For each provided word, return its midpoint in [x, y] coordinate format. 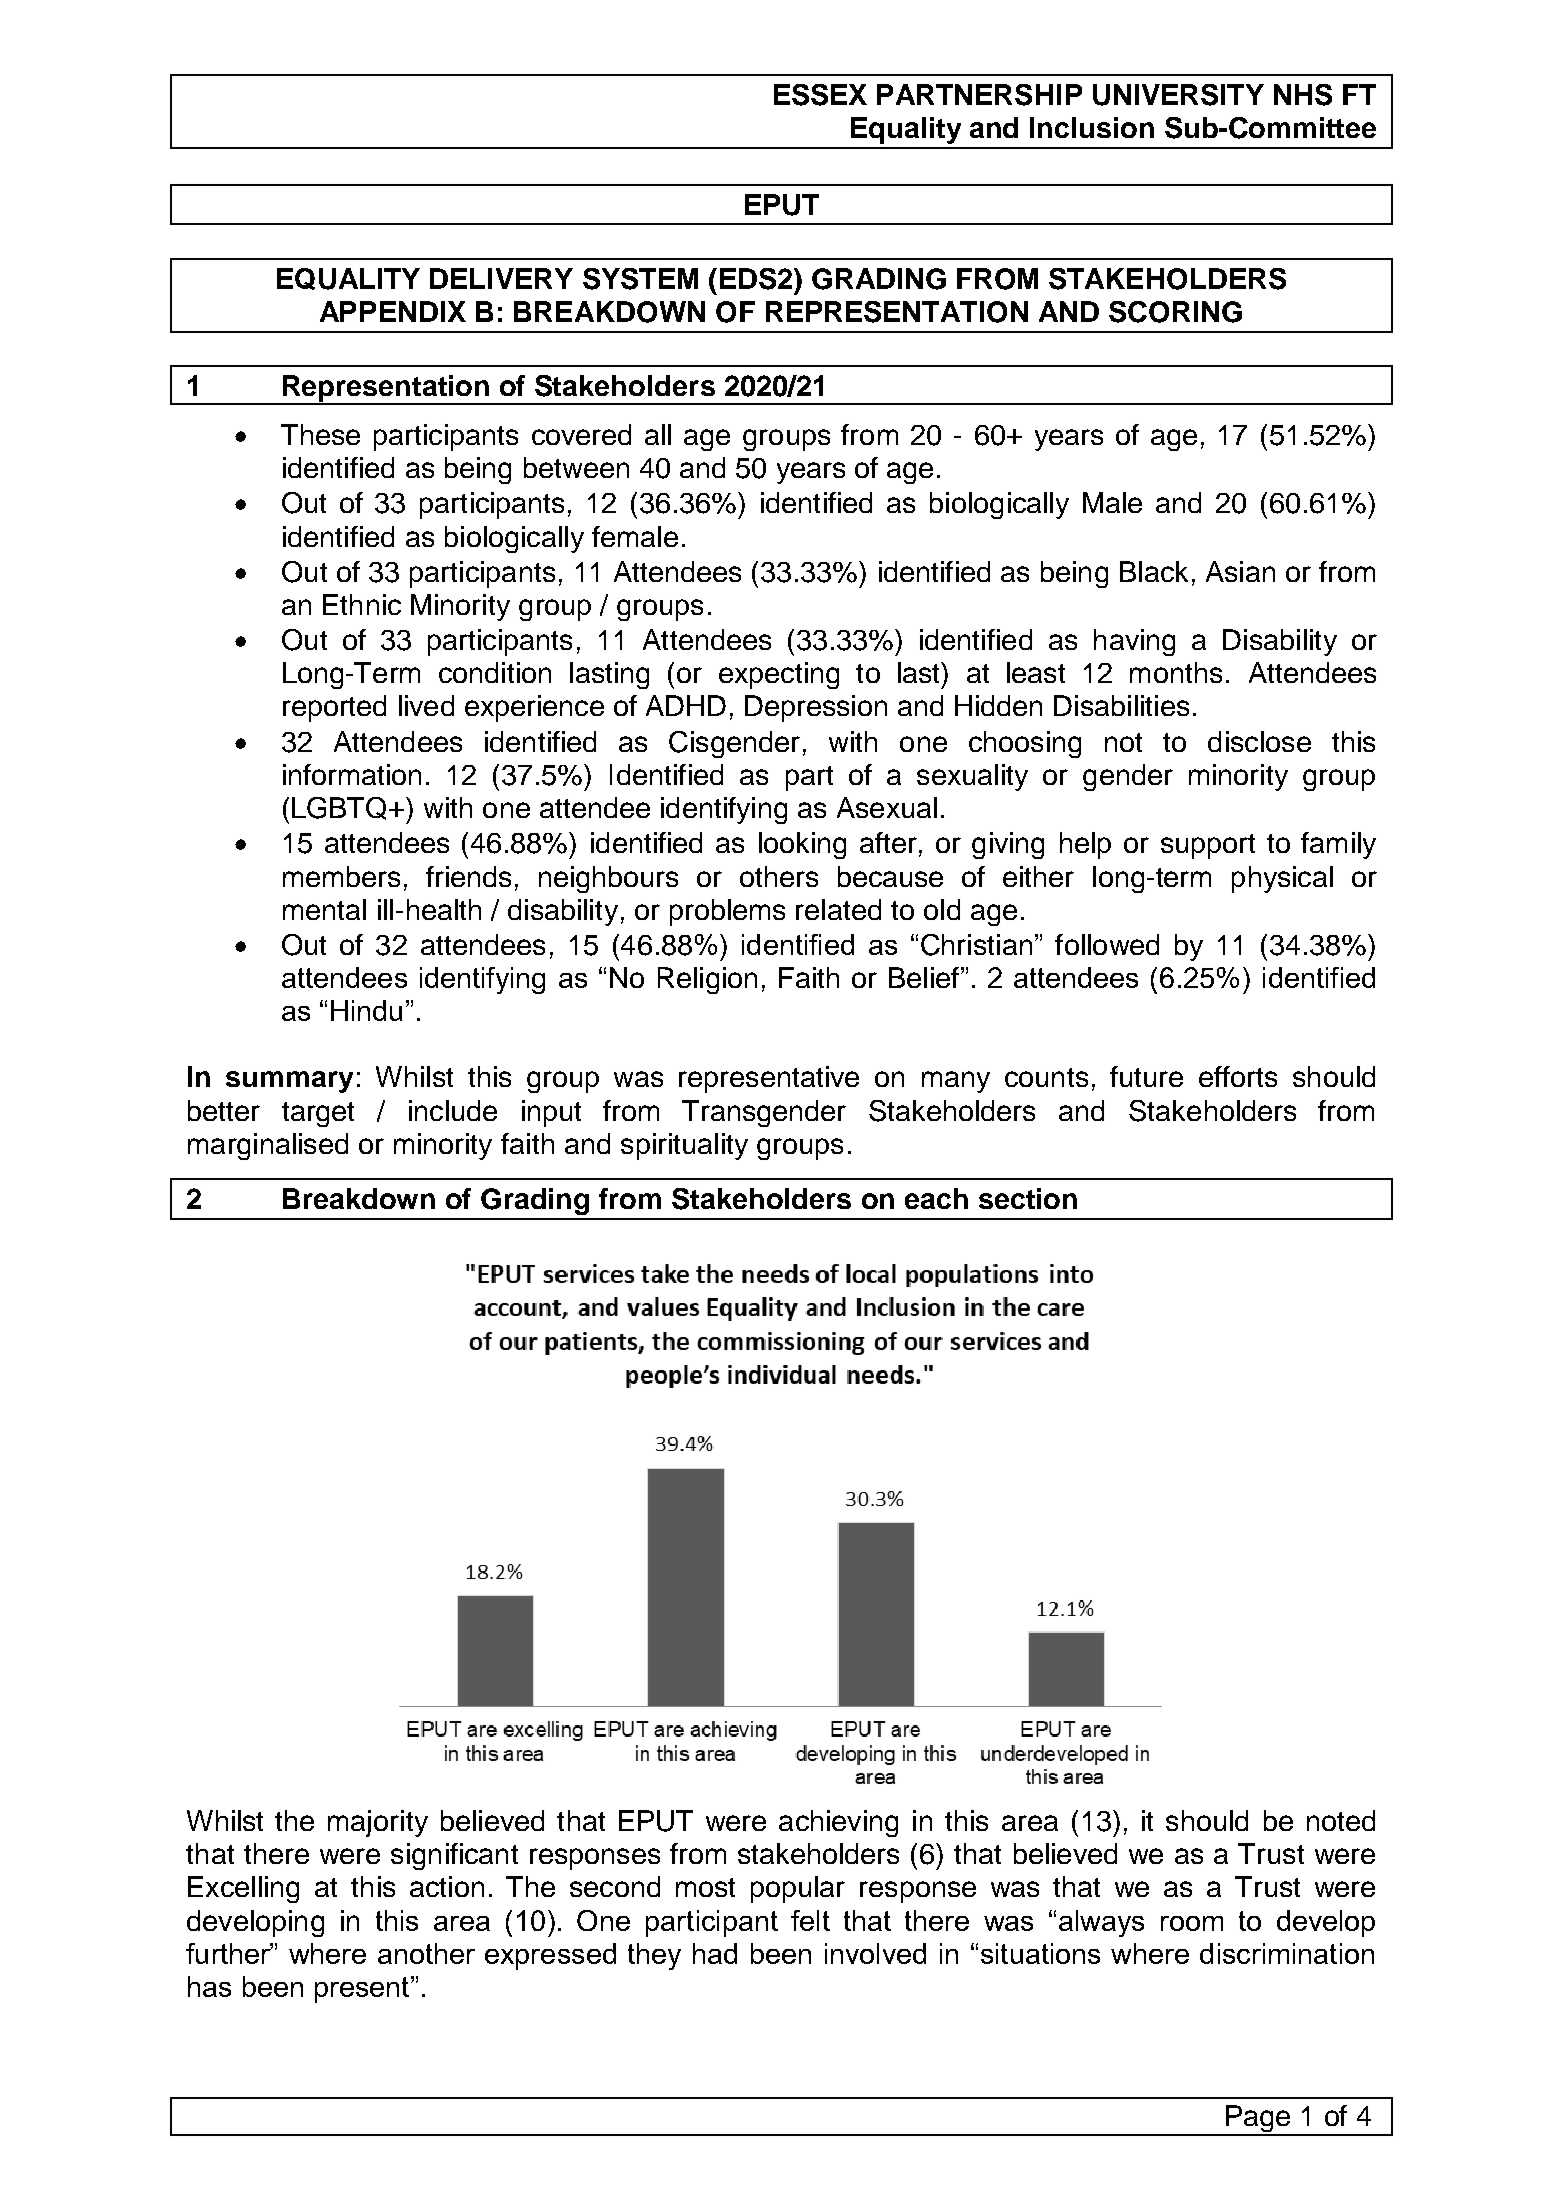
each [936, 1198]
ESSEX [820, 95]
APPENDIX [393, 311]
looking [802, 845]
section [1028, 1198]
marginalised [268, 1146]
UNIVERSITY [1178, 95]
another [426, 1953]
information [352, 774]
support [1208, 846]
